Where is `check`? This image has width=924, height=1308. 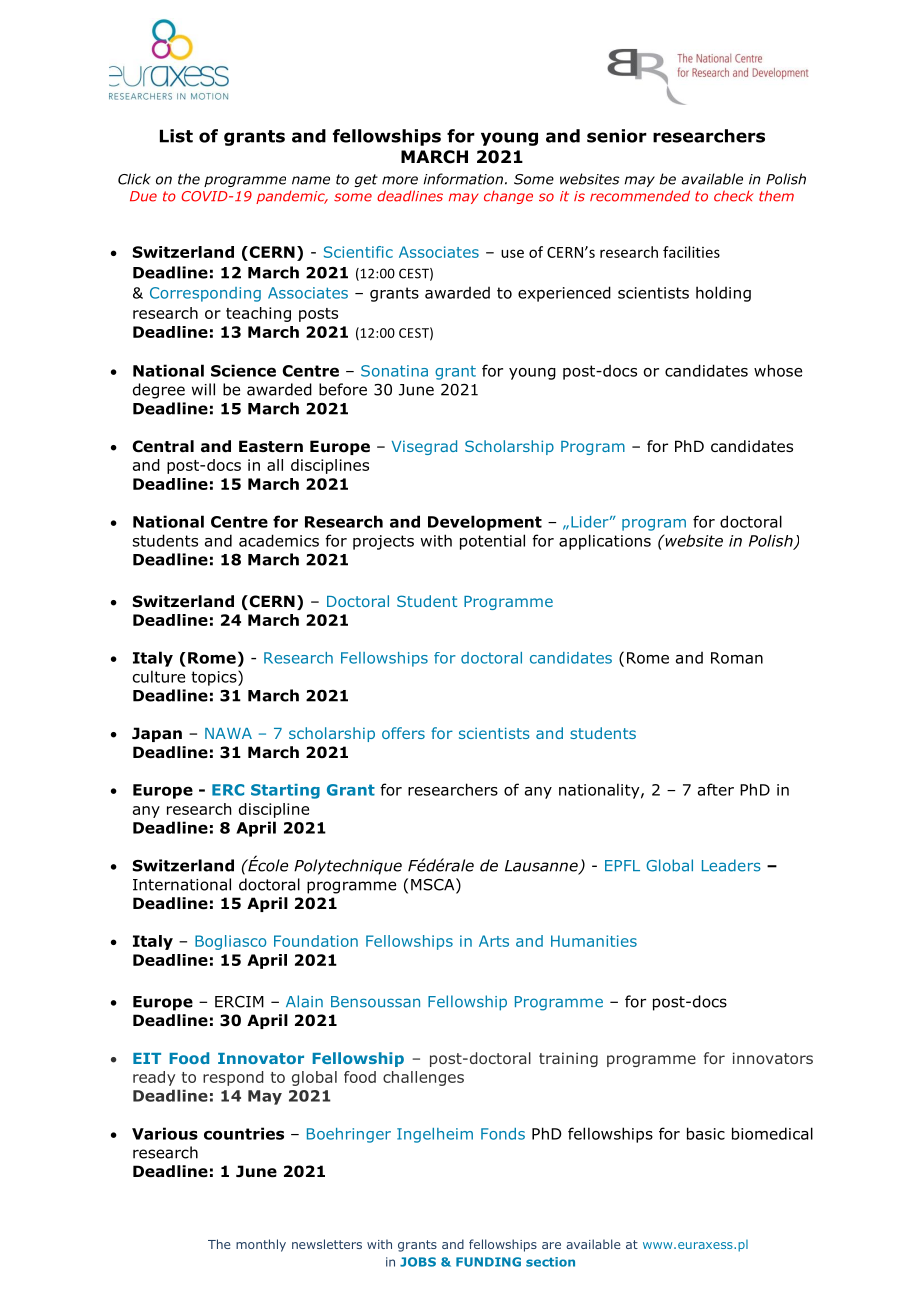 check is located at coordinates (734, 196).
